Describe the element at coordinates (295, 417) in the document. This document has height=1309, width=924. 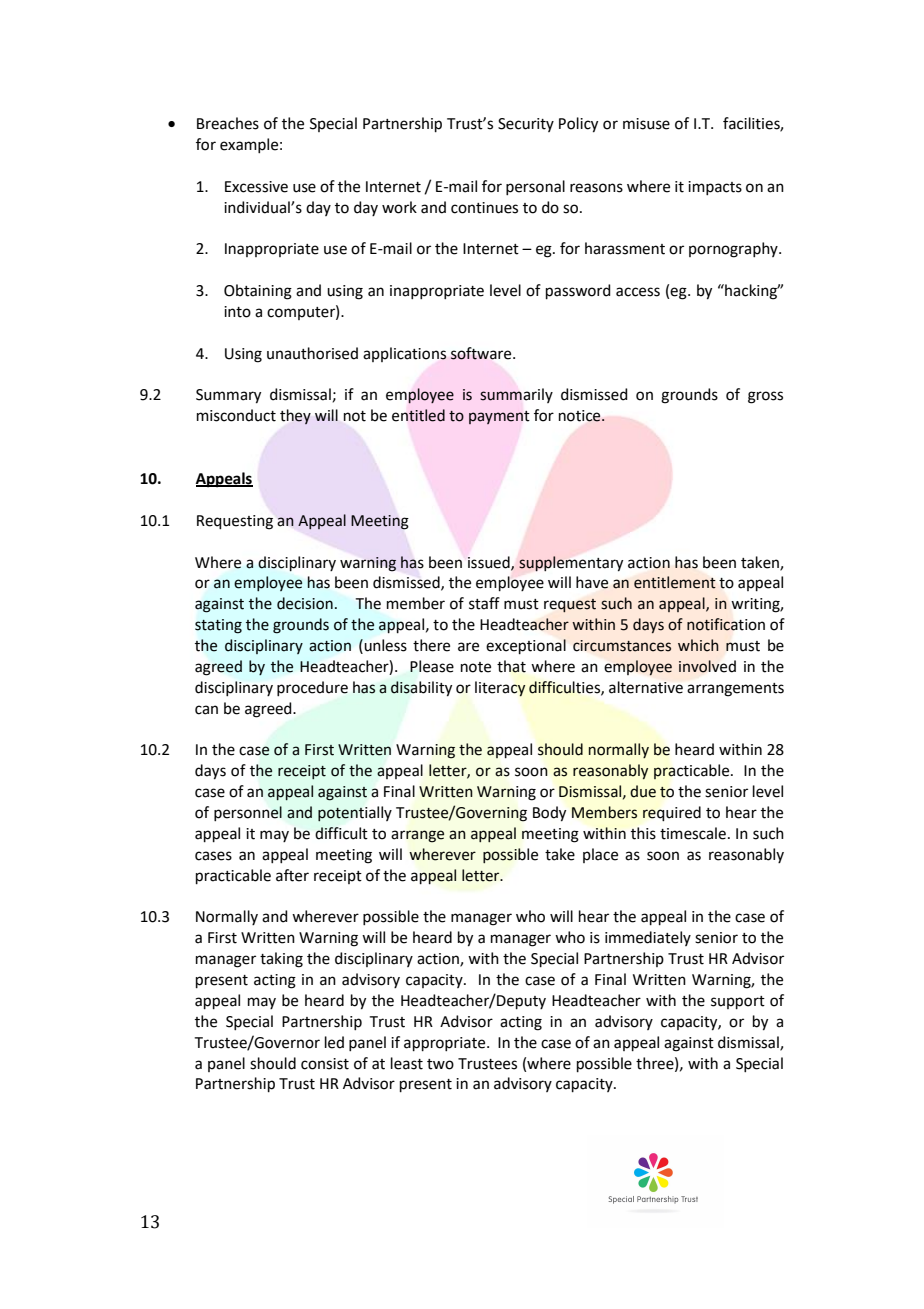
I see `they` at that location.
